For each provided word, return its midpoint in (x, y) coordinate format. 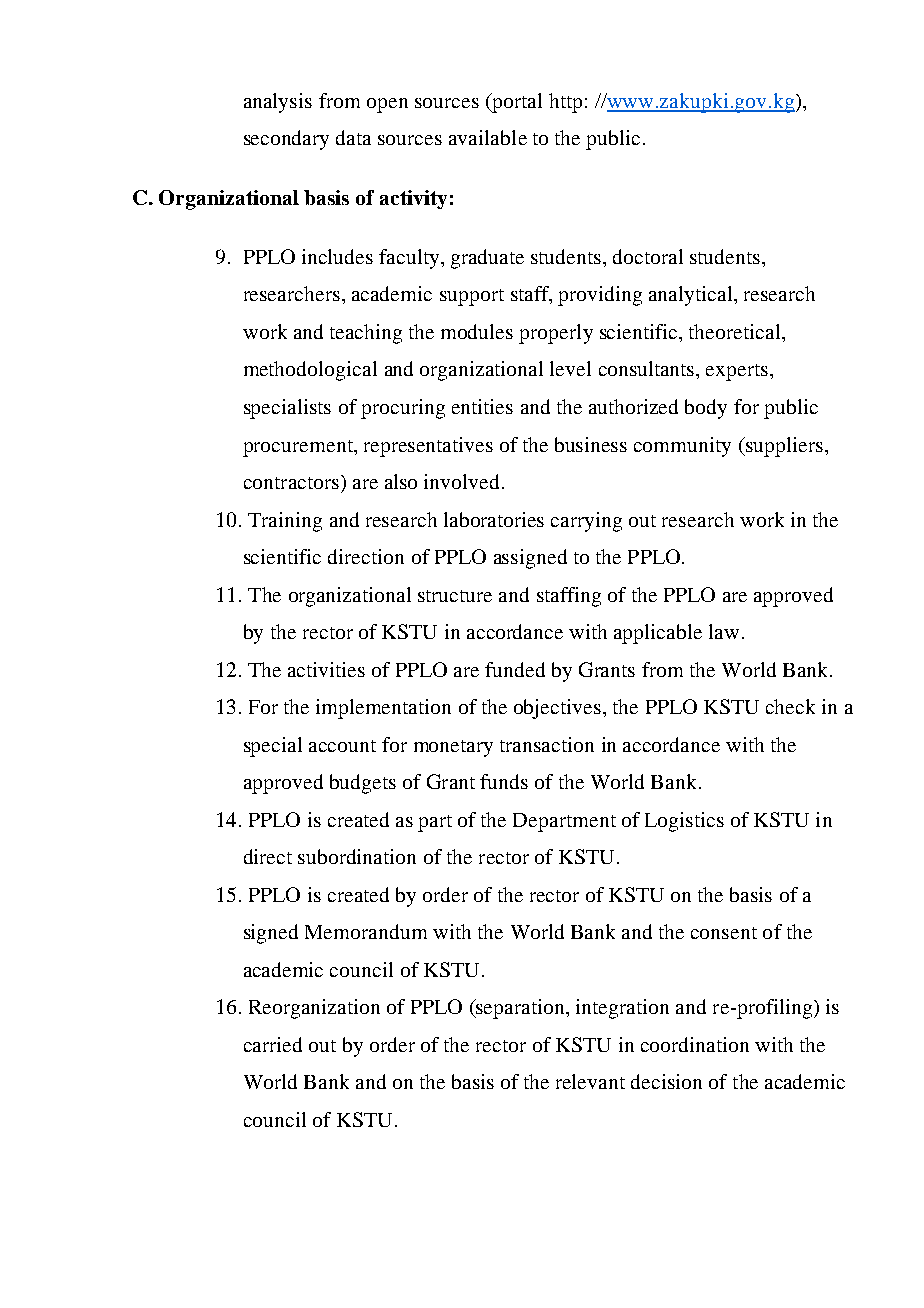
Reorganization (314, 1009)
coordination (695, 1044)
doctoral (648, 256)
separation (520, 1009)
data (353, 137)
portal (516, 103)
